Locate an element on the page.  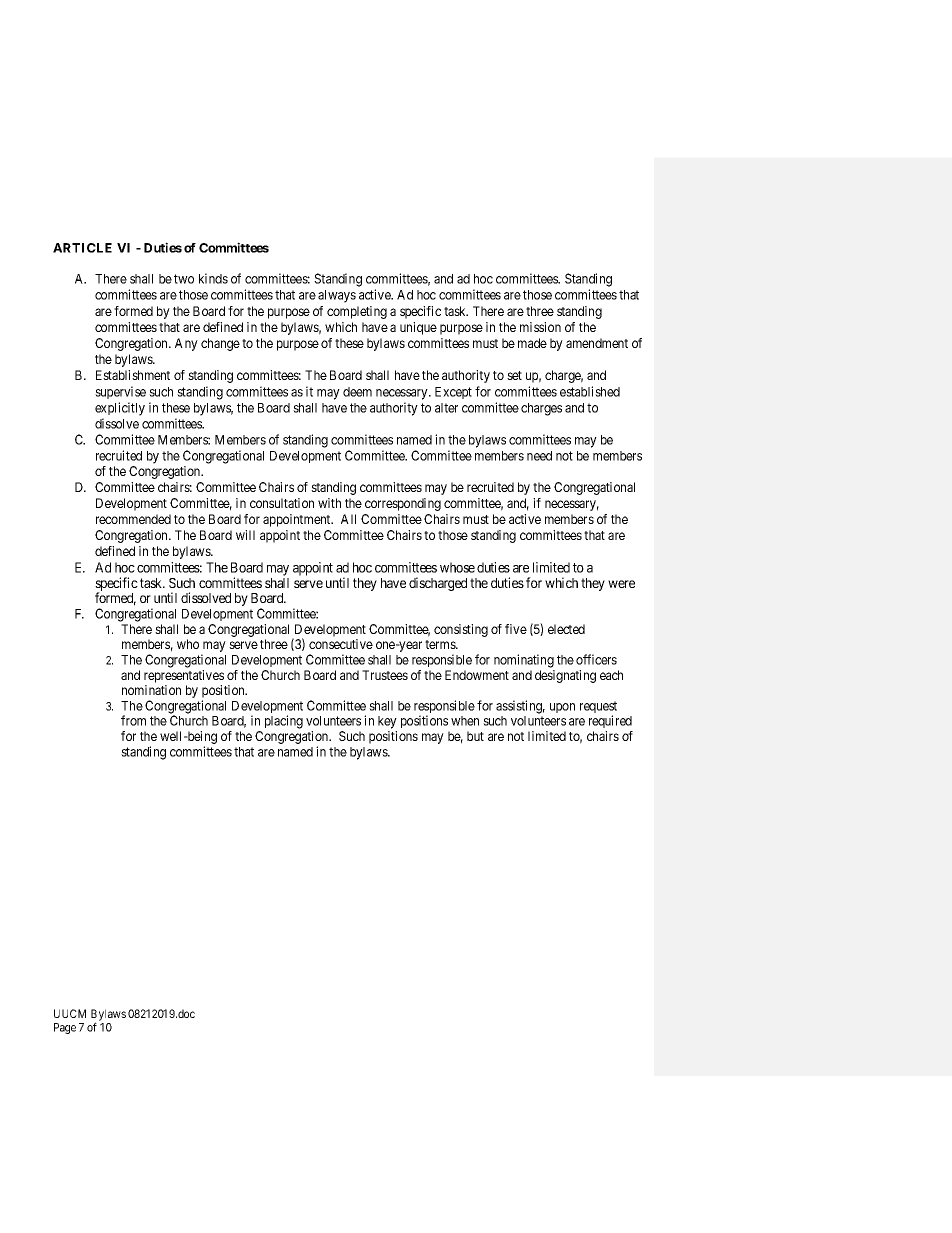
upon is located at coordinates (562, 708).
